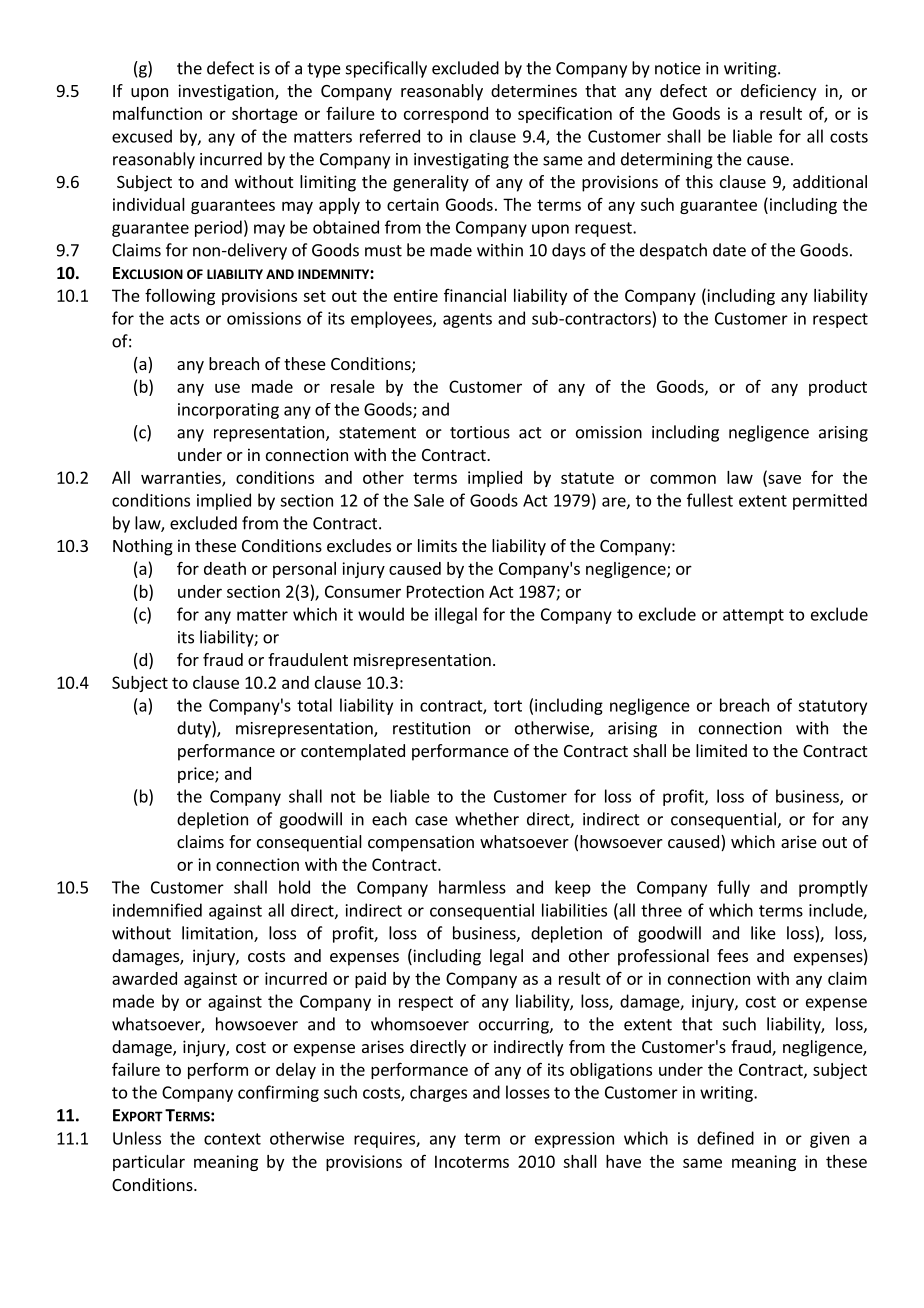 The image size is (924, 1308). I want to click on death, so click(225, 568).
